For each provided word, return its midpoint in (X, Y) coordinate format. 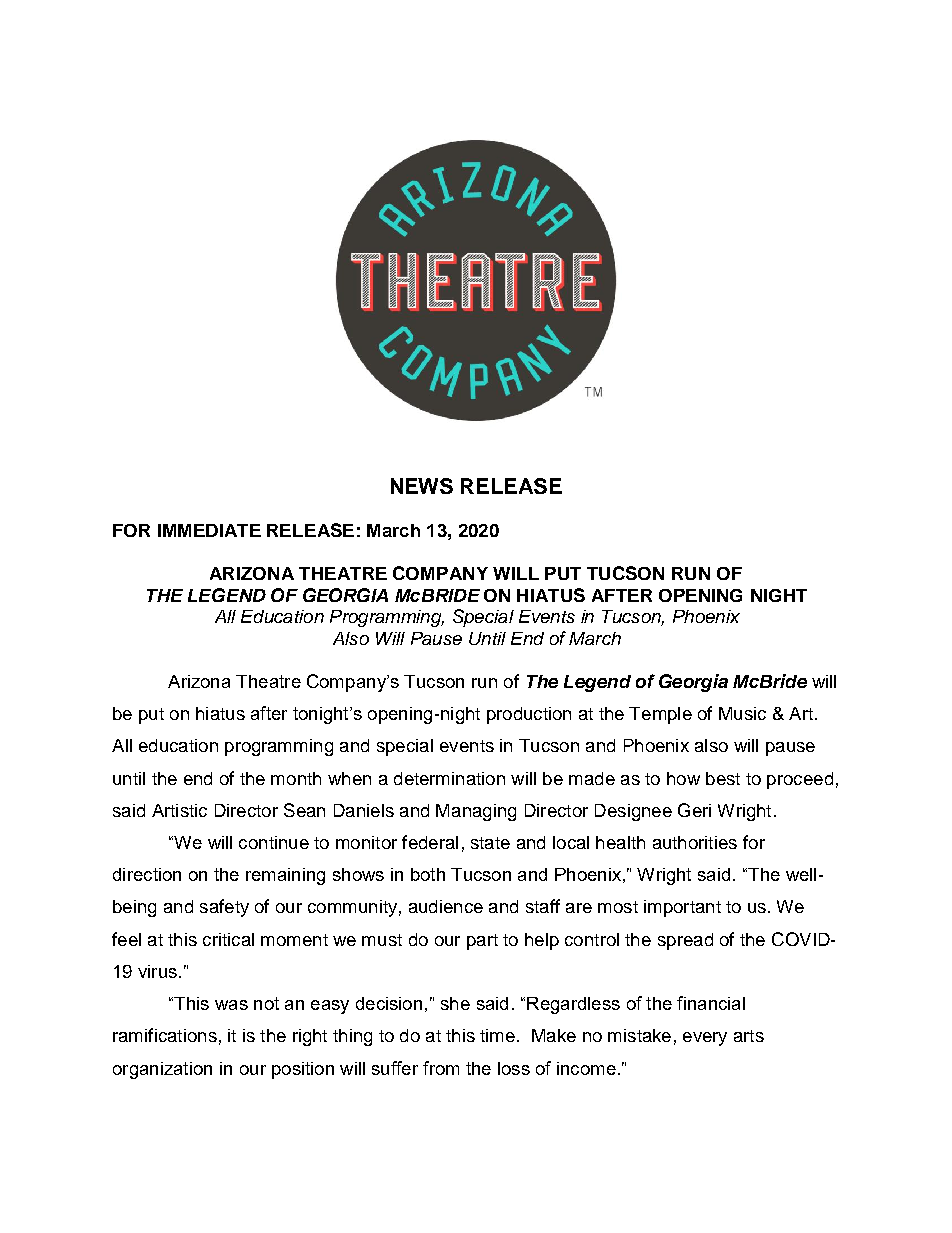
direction (147, 874)
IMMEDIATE (209, 530)
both (428, 874)
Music (742, 713)
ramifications (165, 1035)
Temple (660, 715)
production (529, 715)
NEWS (422, 486)
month (296, 778)
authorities (695, 842)
